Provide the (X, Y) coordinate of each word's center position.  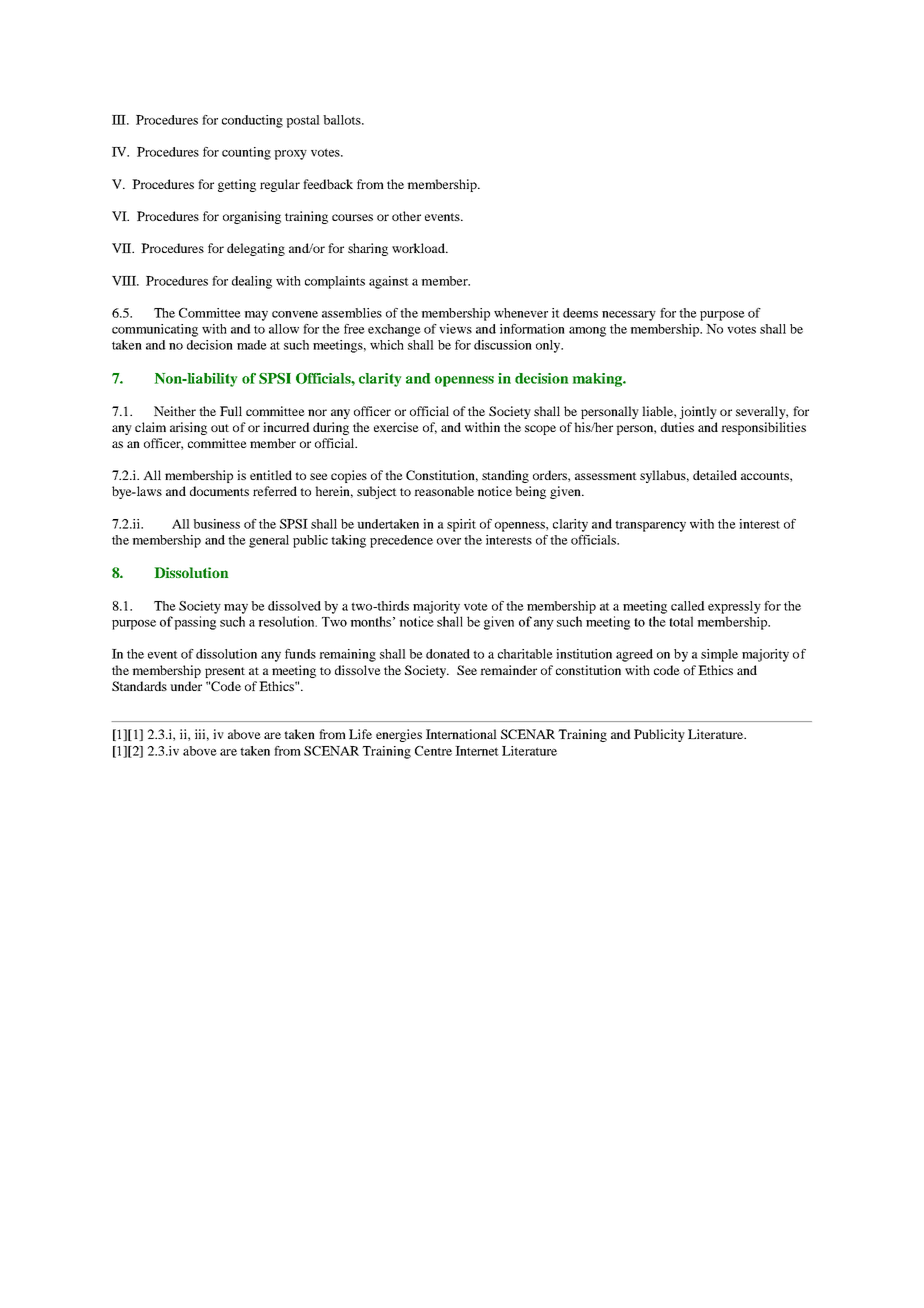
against (389, 282)
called (688, 606)
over (449, 541)
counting (246, 153)
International (461, 734)
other (406, 216)
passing (195, 623)
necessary (629, 316)
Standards (139, 686)
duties (677, 427)
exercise (396, 427)
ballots (343, 120)
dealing (252, 282)
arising (188, 428)
